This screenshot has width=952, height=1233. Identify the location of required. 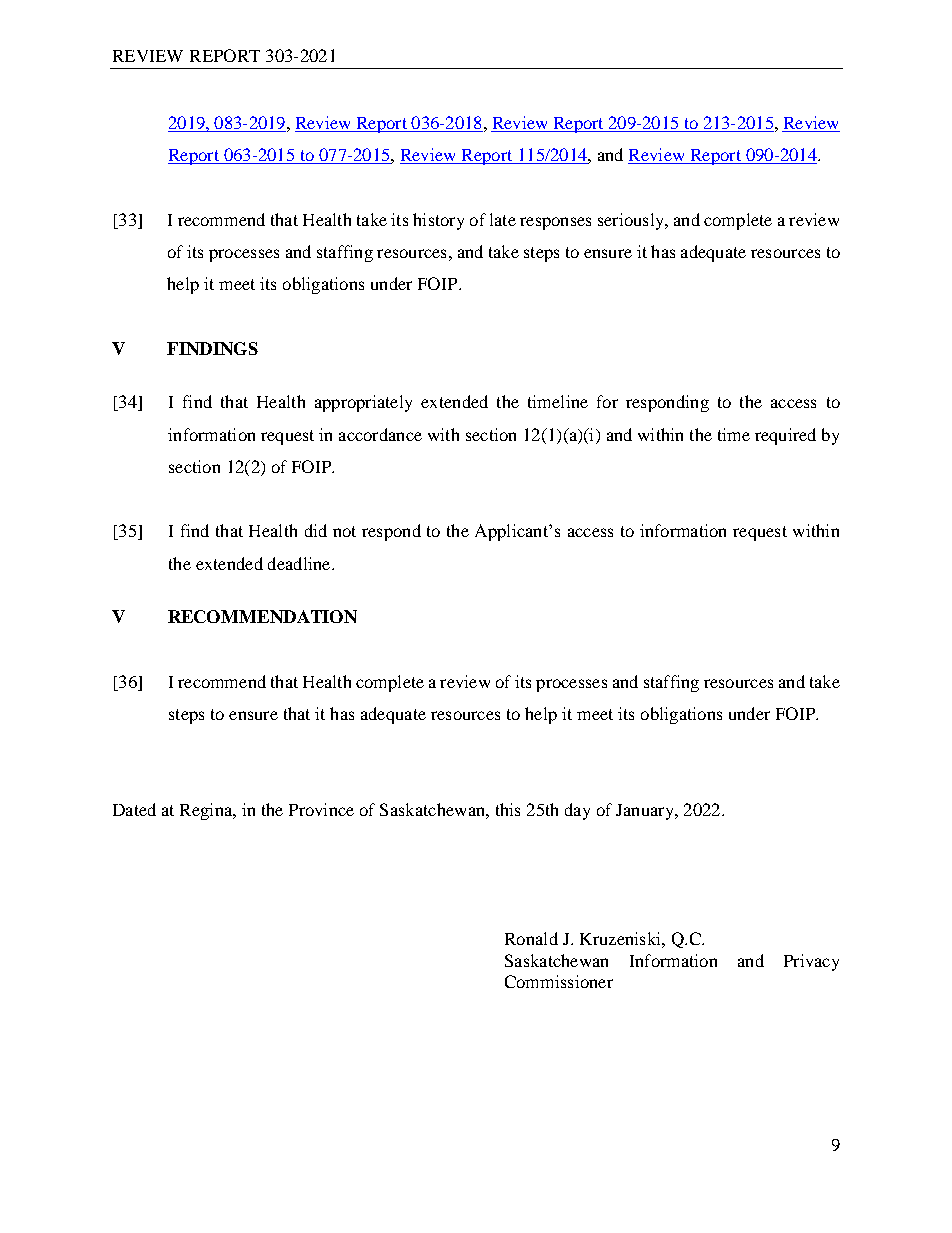
(785, 436).
